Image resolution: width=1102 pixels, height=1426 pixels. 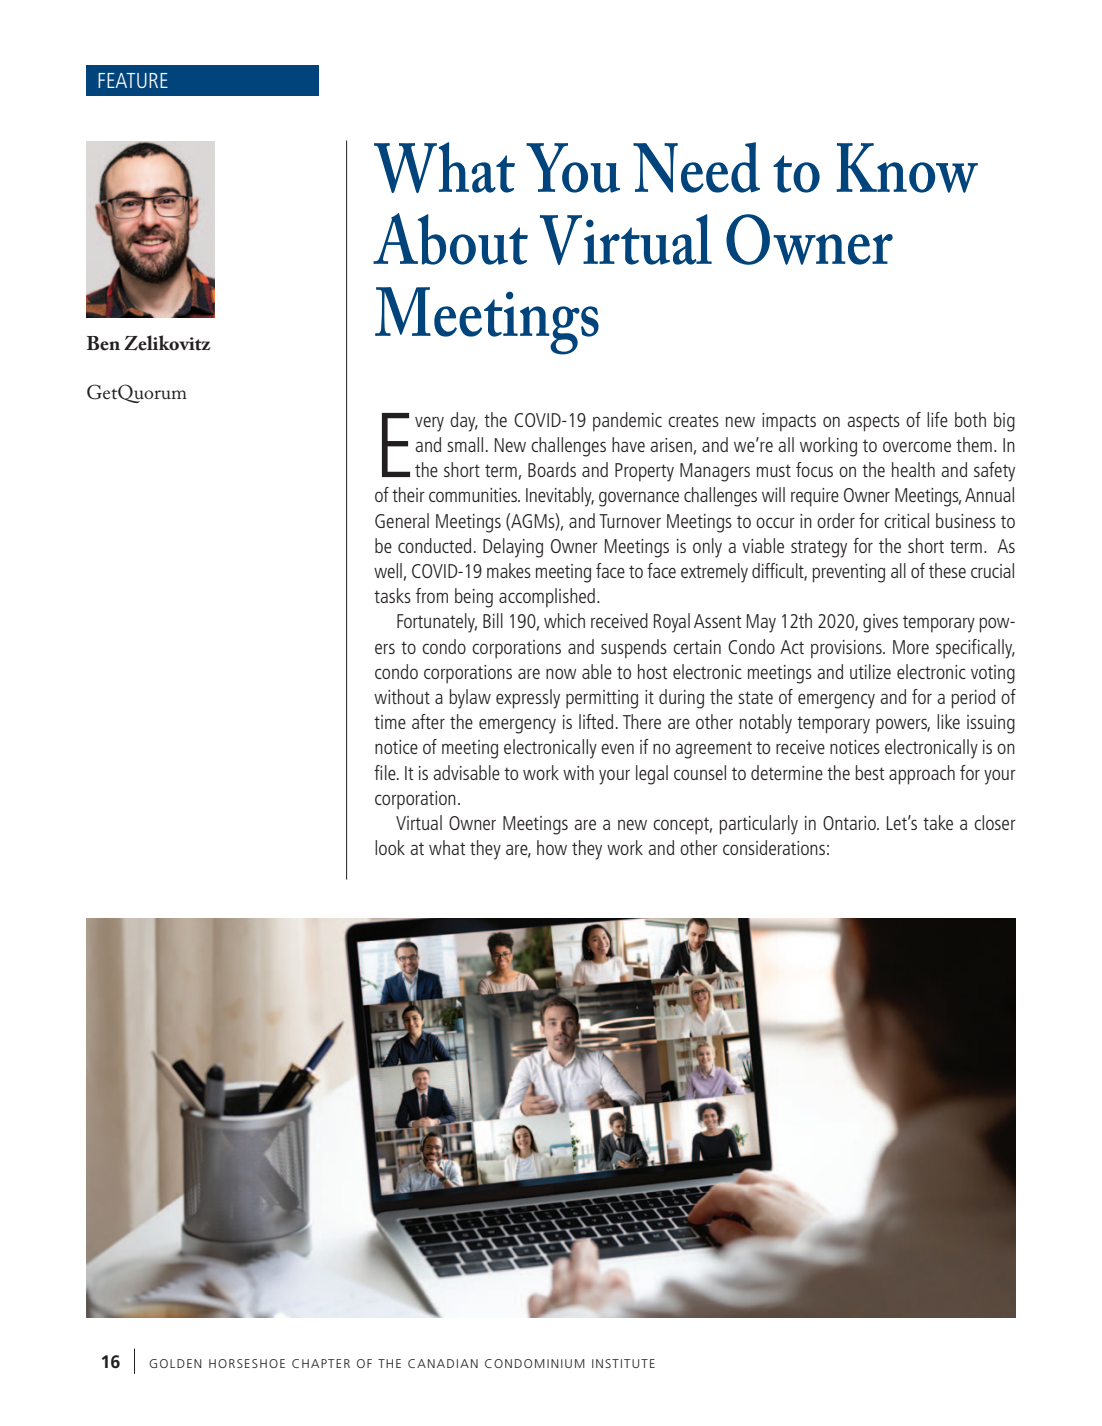 What do you see at coordinates (627, 422) in the screenshot?
I see `pandemic` at bounding box center [627, 422].
